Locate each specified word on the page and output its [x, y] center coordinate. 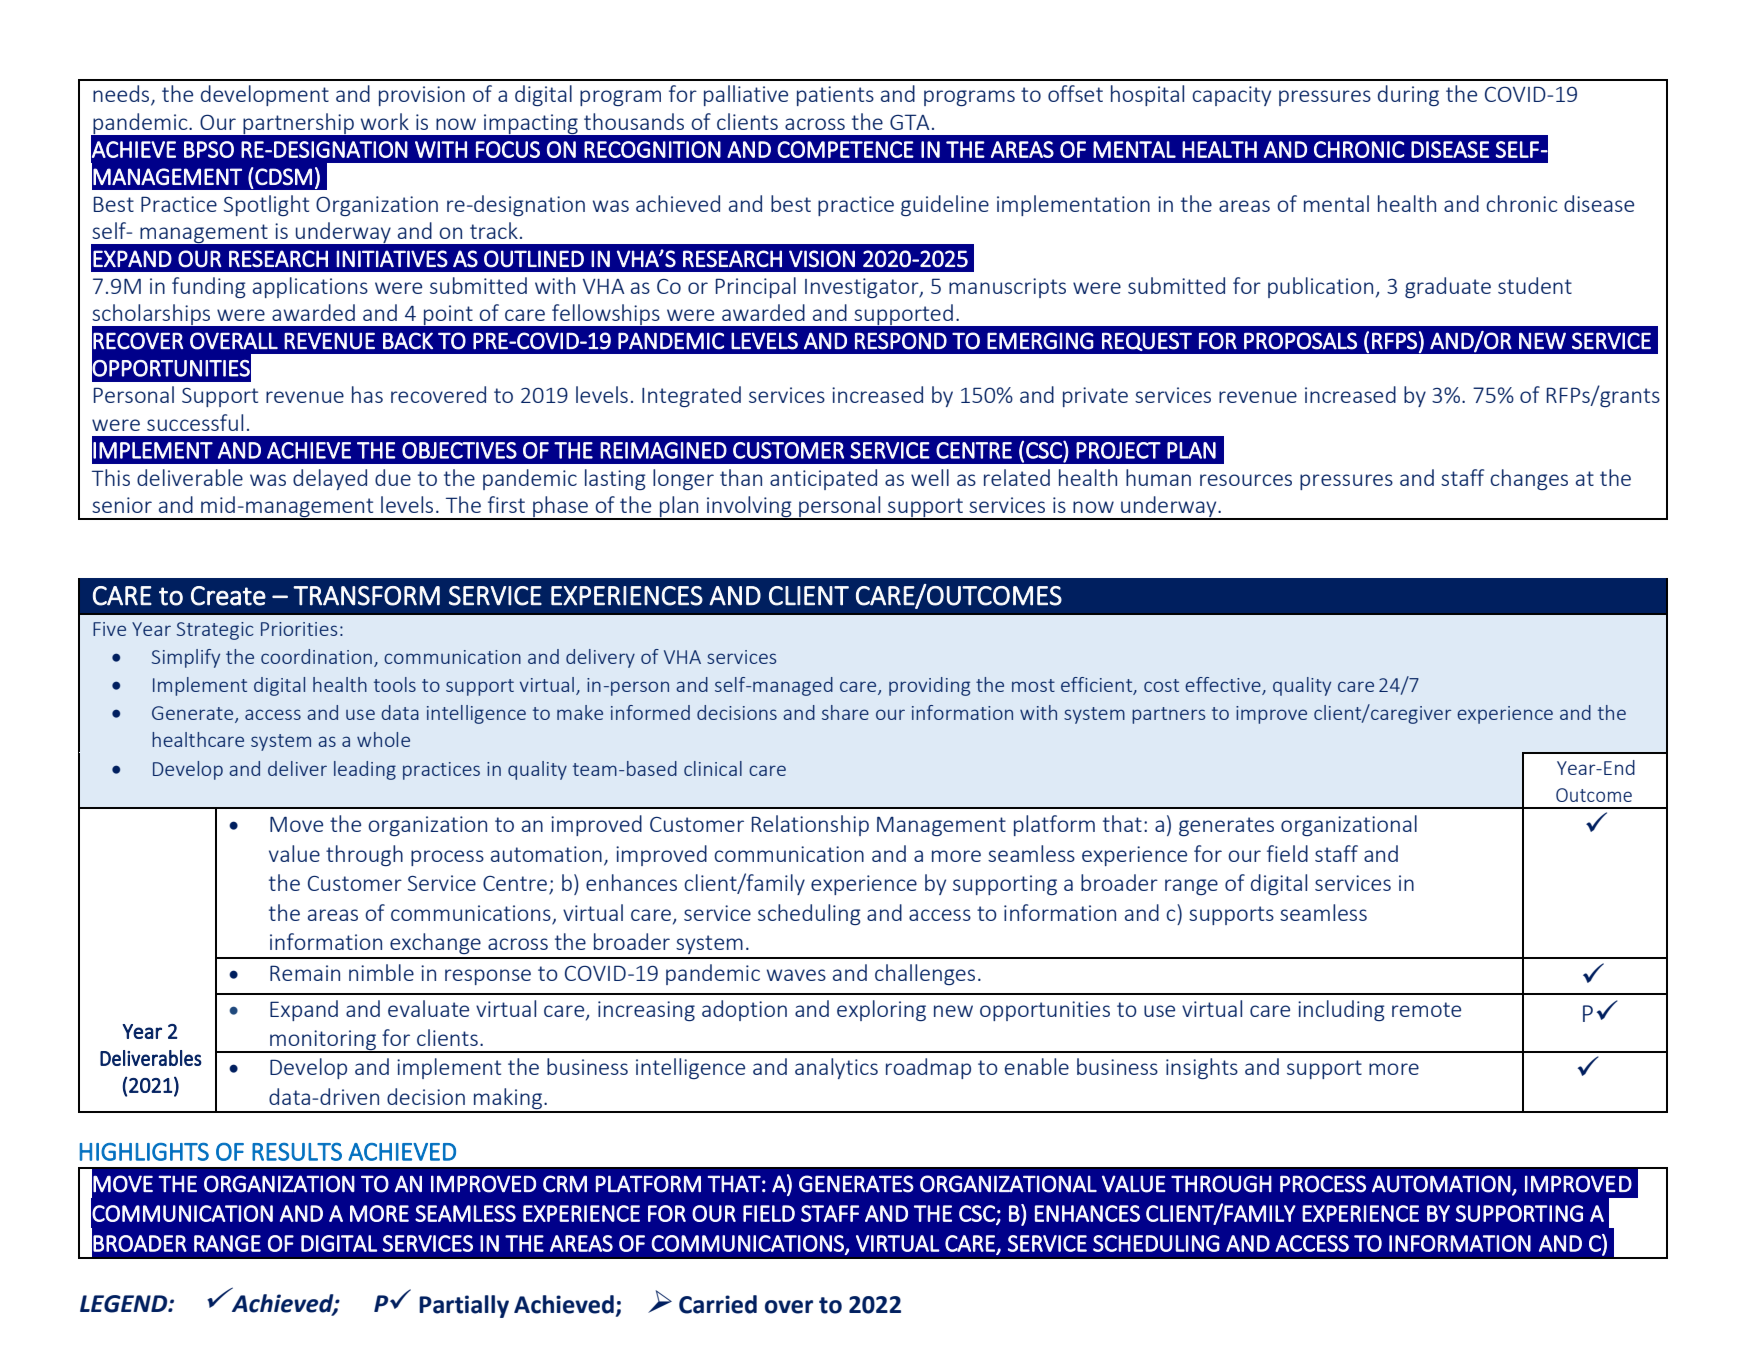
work [385, 121]
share [845, 712]
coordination [316, 656]
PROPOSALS [1300, 341]
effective [1224, 686]
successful [195, 422]
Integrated [691, 396]
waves [796, 975]
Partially [464, 1306]
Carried [718, 1304]
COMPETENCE [845, 149]
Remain [305, 973]
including [1341, 1010]
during [1408, 95]
